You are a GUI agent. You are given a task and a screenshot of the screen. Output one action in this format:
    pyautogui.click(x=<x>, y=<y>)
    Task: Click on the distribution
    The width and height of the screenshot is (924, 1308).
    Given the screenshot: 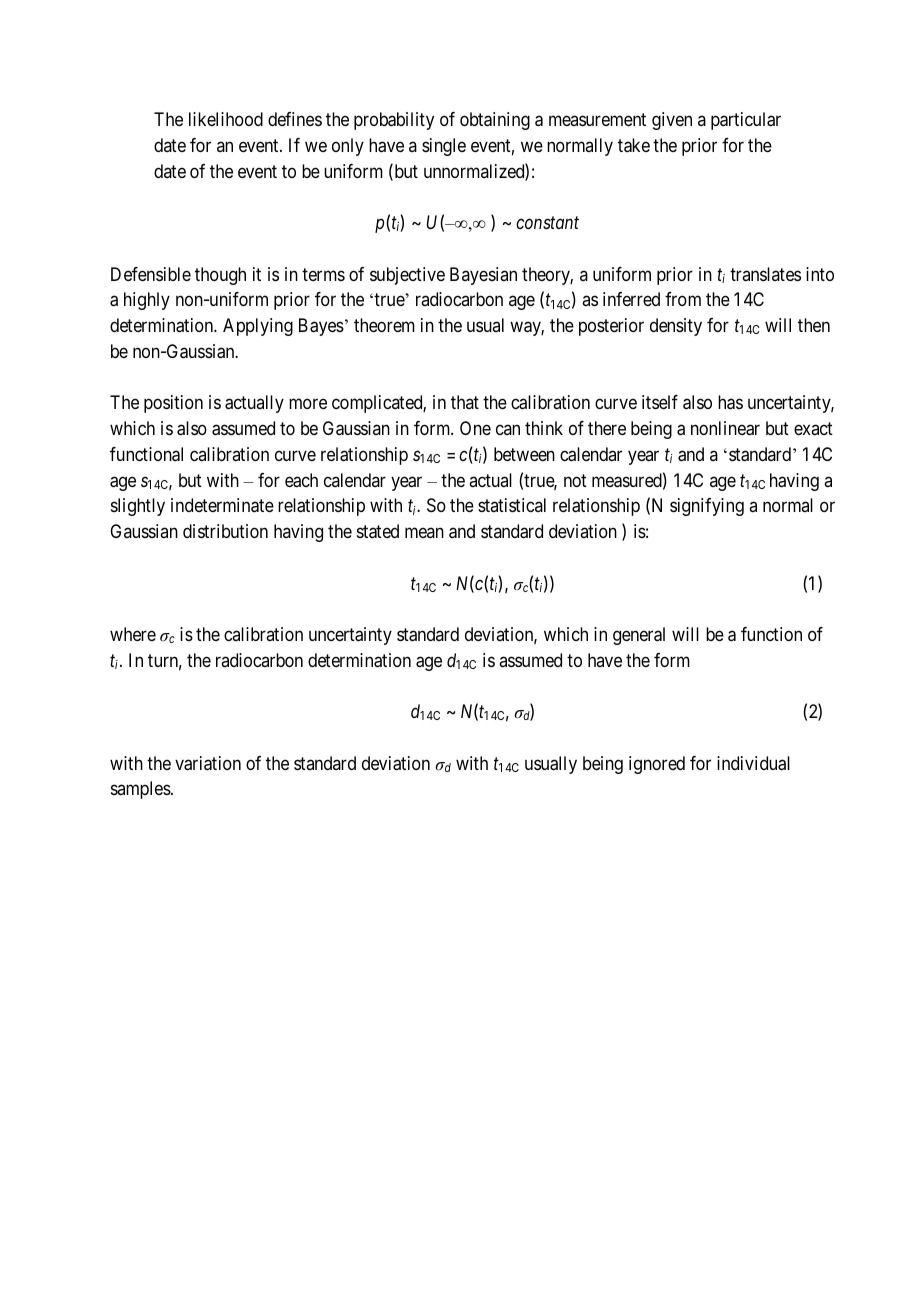 What is the action you would take?
    pyautogui.click(x=225, y=531)
